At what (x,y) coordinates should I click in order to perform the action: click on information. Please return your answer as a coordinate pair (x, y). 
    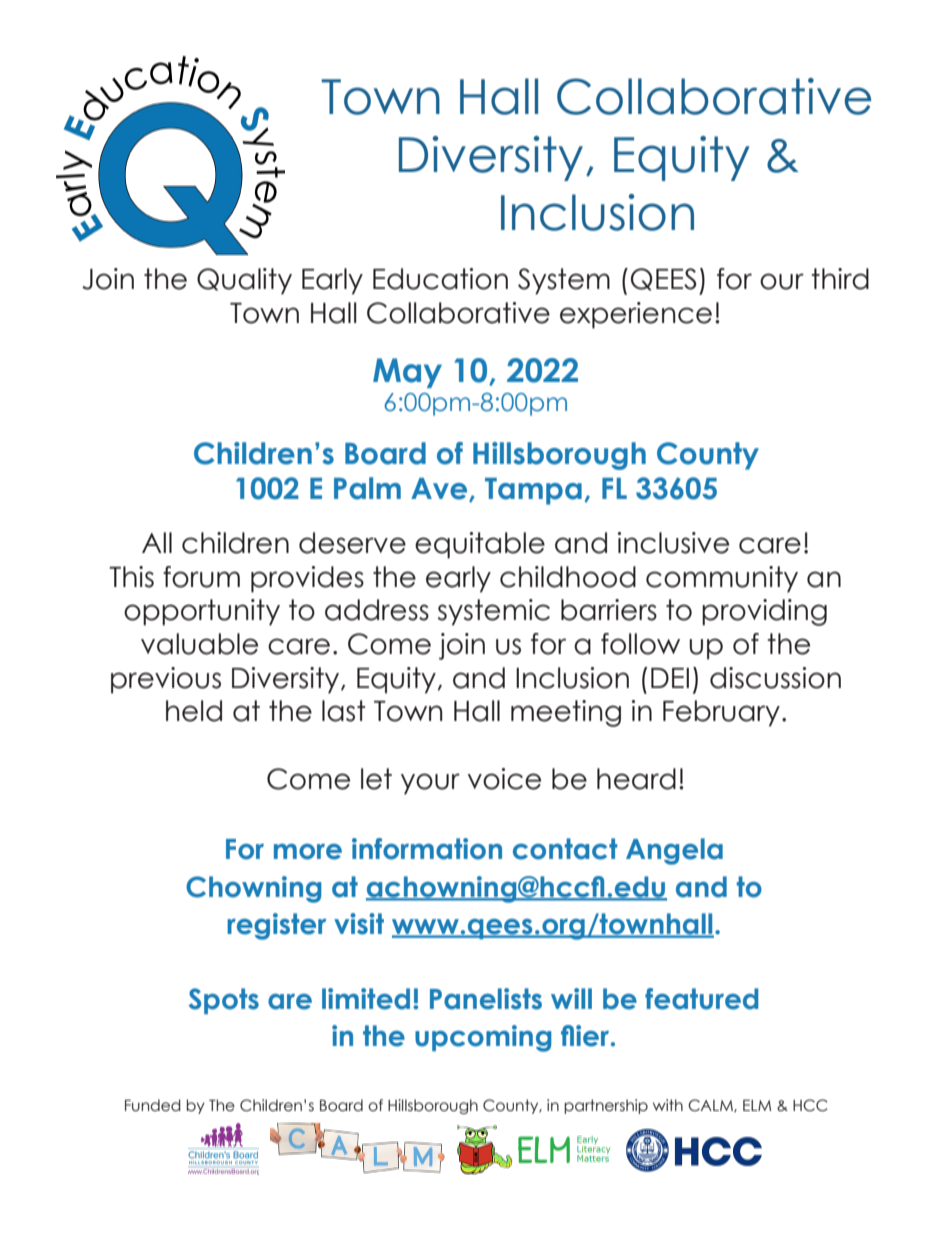
    Looking at the image, I should click on (427, 849).
